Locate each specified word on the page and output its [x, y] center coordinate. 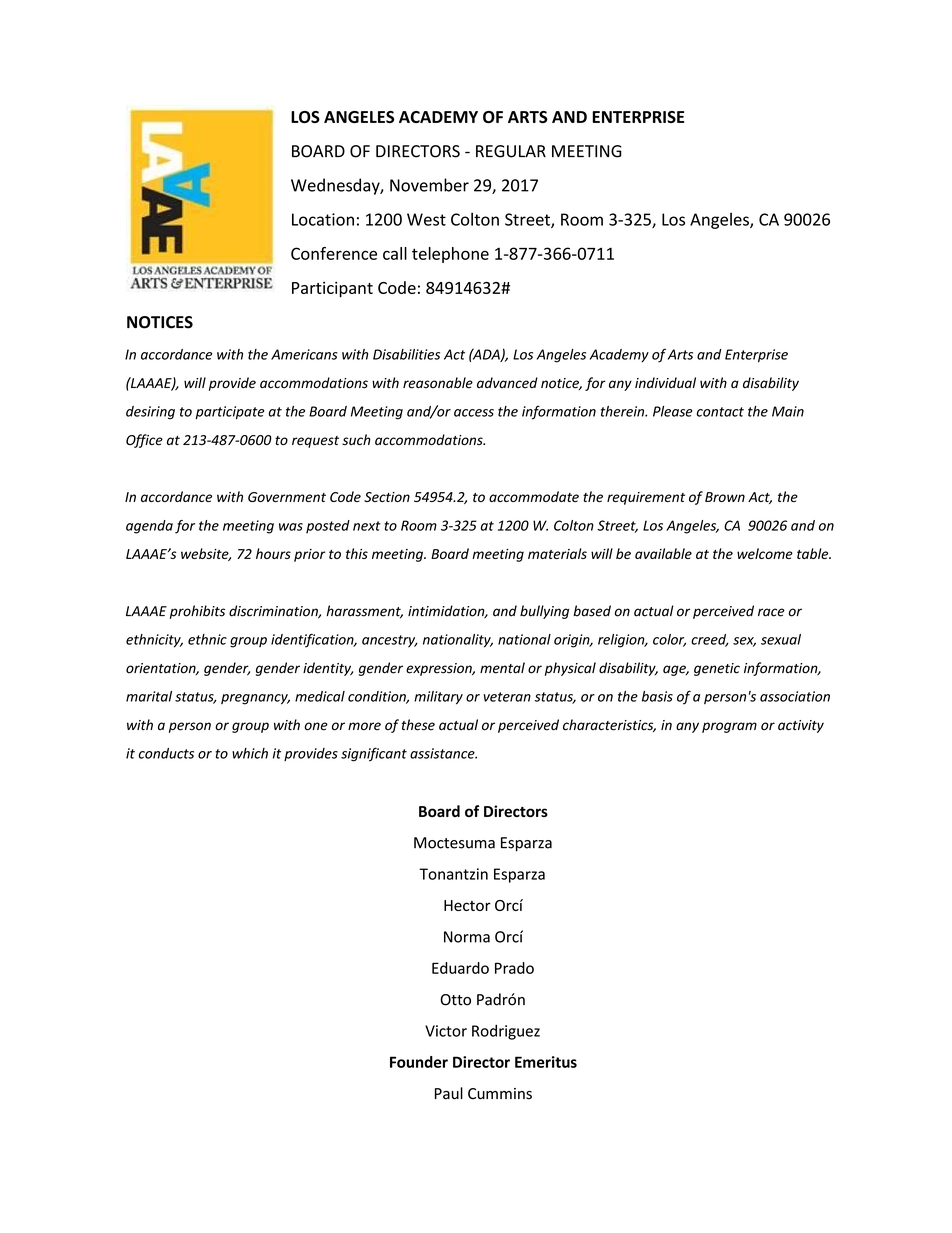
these [418, 725]
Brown [725, 497]
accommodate [534, 496]
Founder [419, 1062]
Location [323, 219]
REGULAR [511, 151]
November [429, 185]
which [250, 753]
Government [287, 497]
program [729, 727]
